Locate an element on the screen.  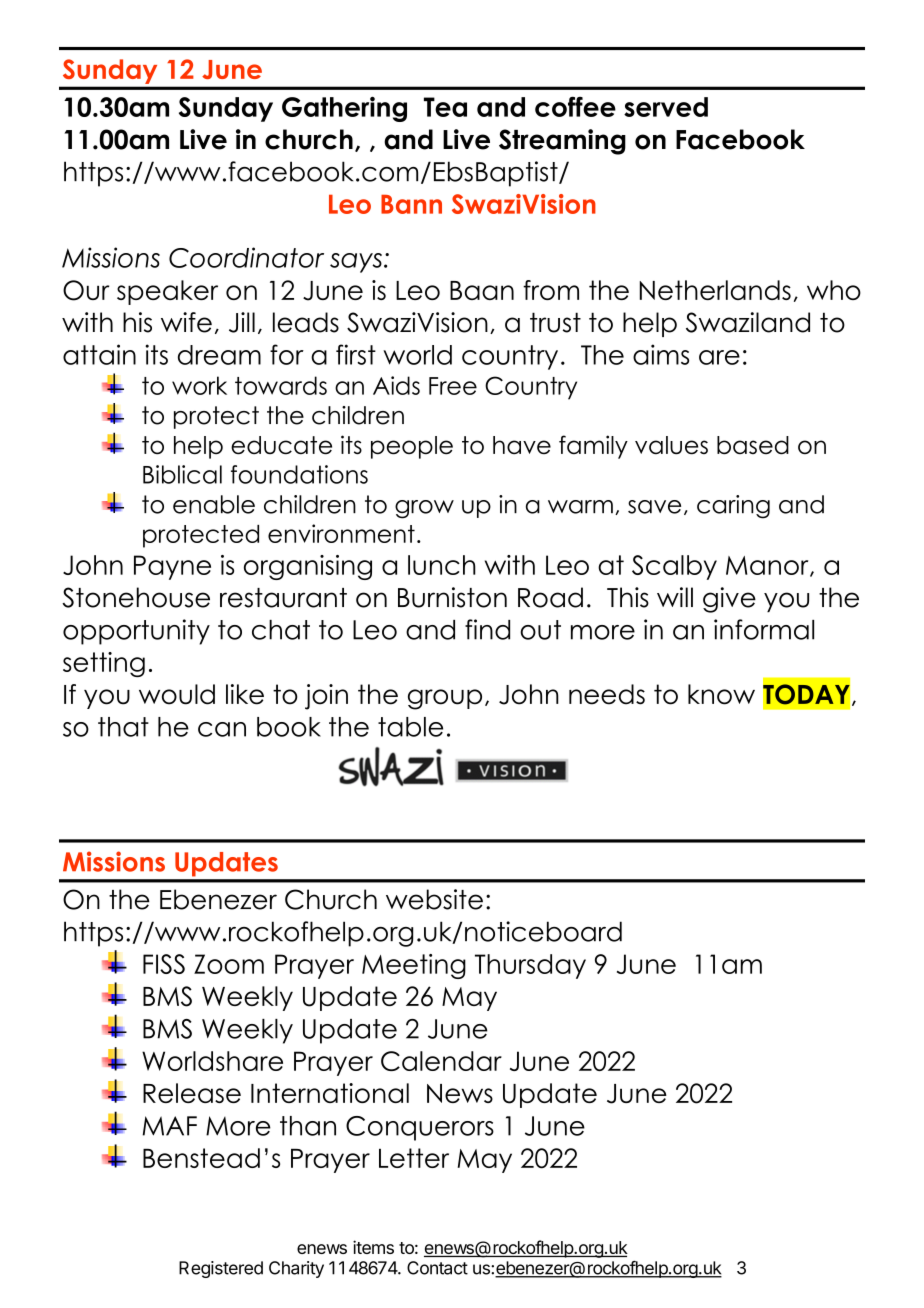
work is located at coordinates (199, 385).
